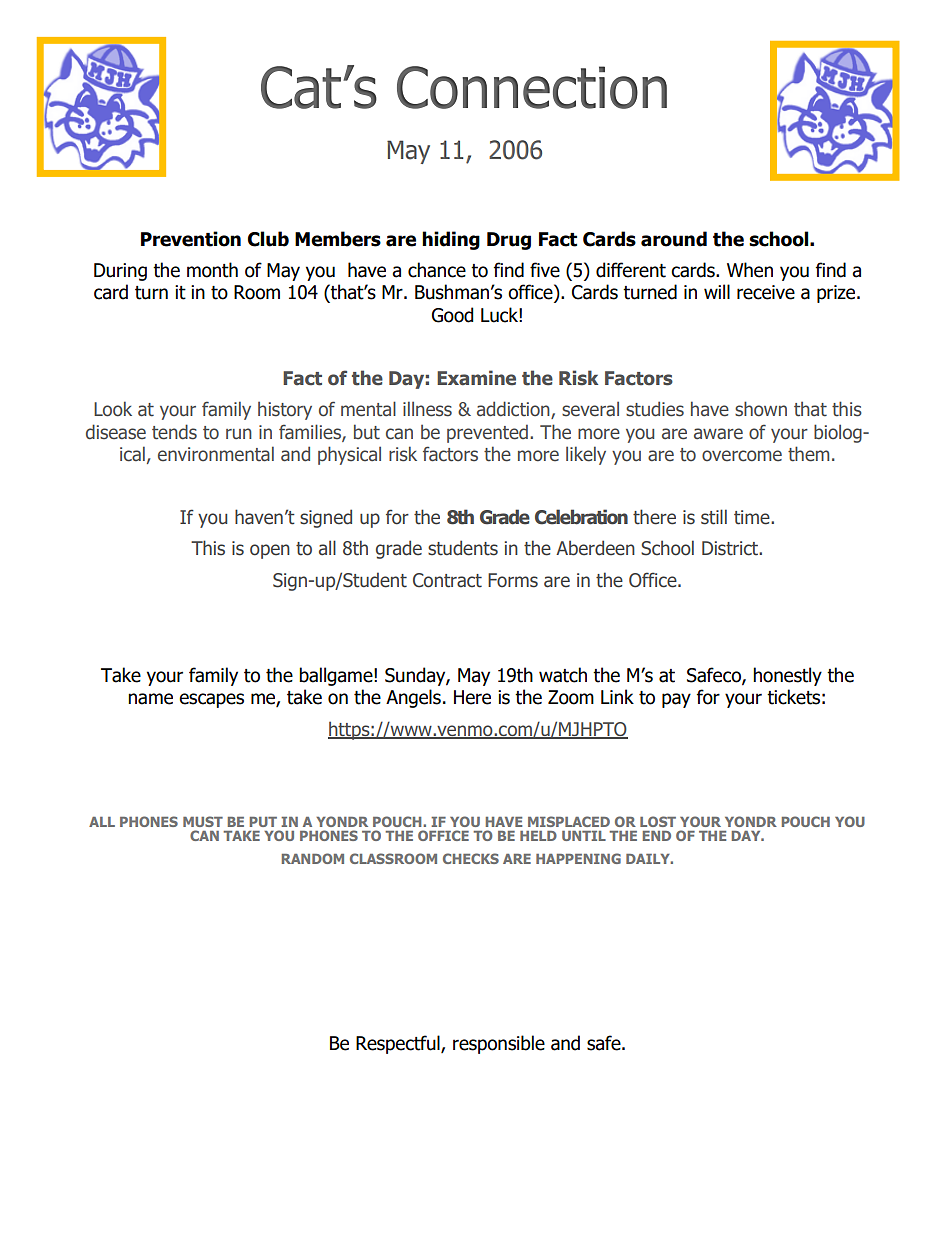  Describe the element at coordinates (532, 87) in the page. I see `Connection` at that location.
